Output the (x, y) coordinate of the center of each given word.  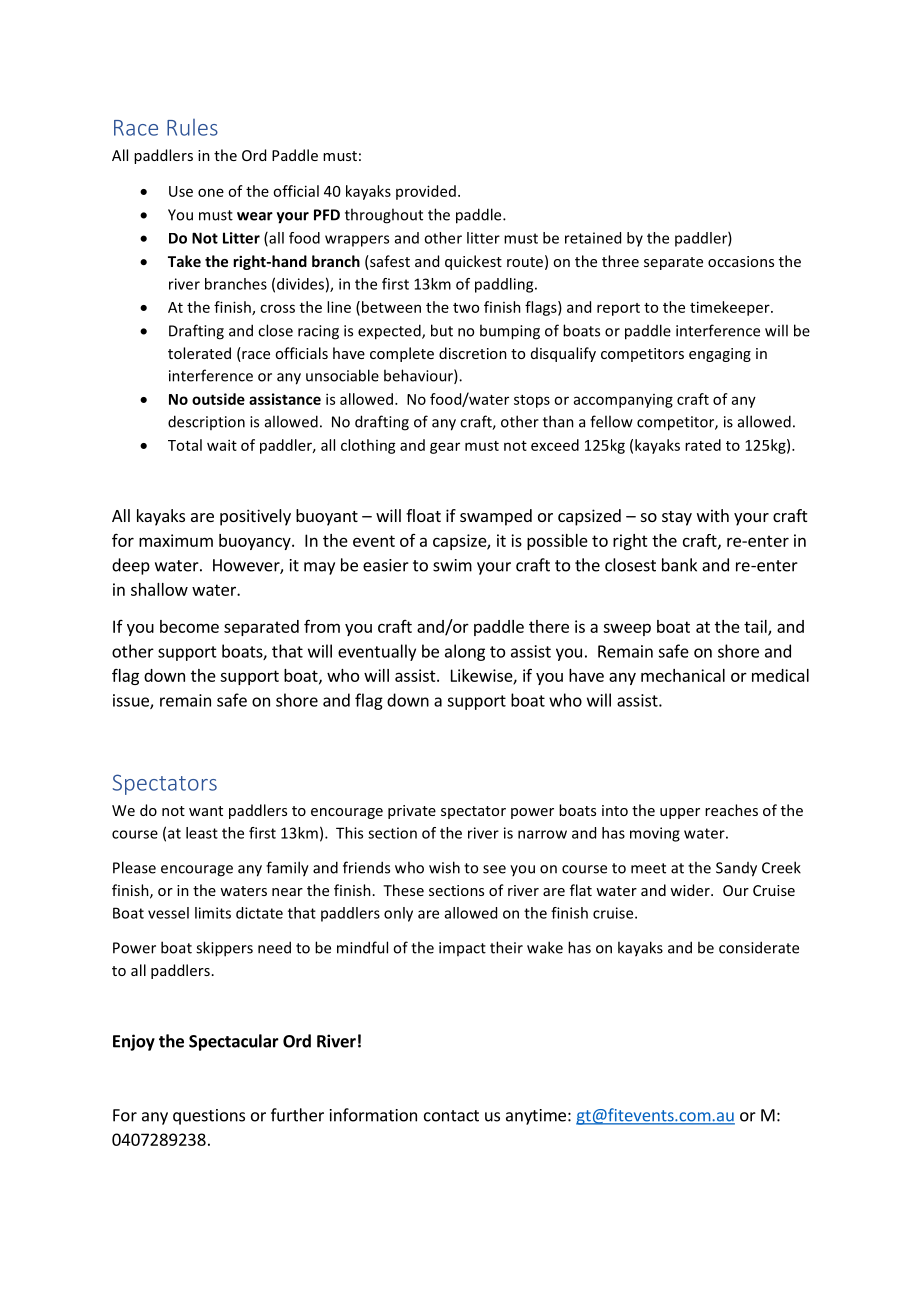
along (465, 652)
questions (209, 1117)
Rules (192, 127)
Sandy (736, 869)
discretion (473, 353)
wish (444, 867)
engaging (720, 355)
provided (426, 192)
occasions (741, 261)
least (202, 833)
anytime (536, 1117)
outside (218, 399)
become (189, 626)
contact (451, 1116)
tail (756, 627)
